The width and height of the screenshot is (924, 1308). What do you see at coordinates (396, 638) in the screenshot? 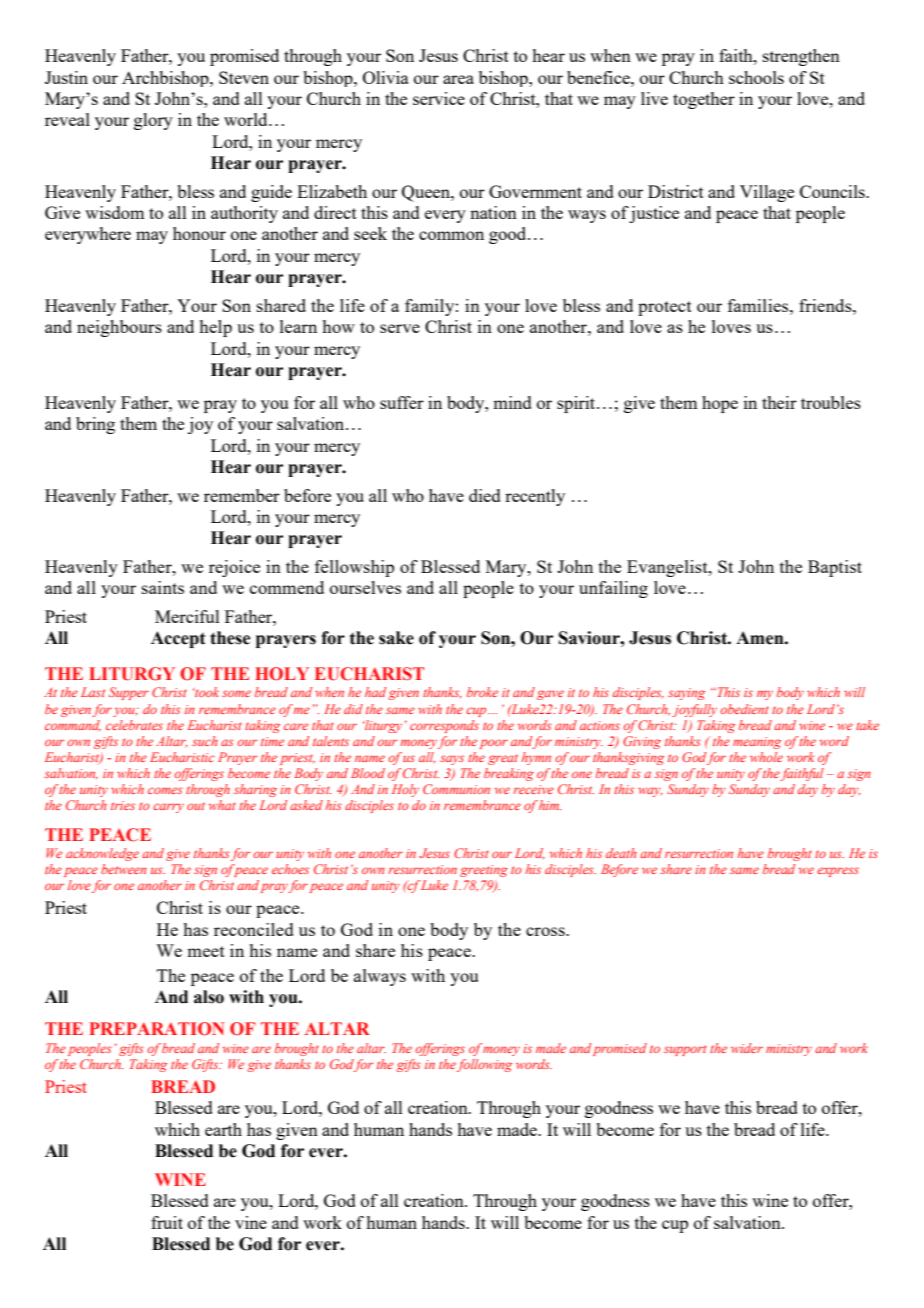
I see `sake` at bounding box center [396, 638].
